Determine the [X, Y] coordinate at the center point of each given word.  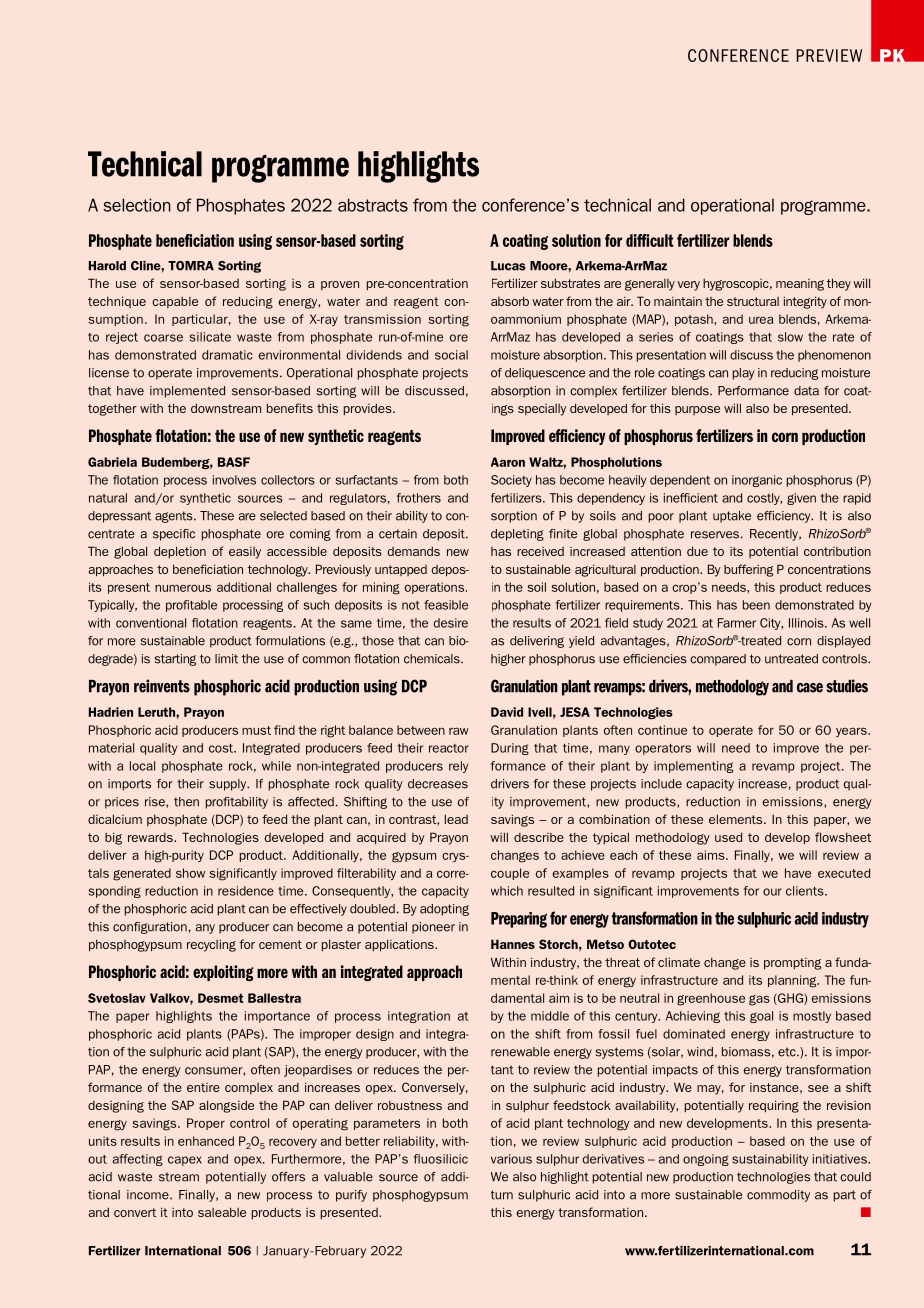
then [186, 802]
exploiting [223, 973]
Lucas [508, 266]
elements [737, 819]
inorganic [757, 481]
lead [456, 819]
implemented [187, 392]
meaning [800, 285]
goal [761, 1017]
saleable [222, 1212]
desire [451, 623]
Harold [107, 266]
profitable [191, 606]
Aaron [508, 462]
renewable [520, 1052]
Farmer [737, 623]
